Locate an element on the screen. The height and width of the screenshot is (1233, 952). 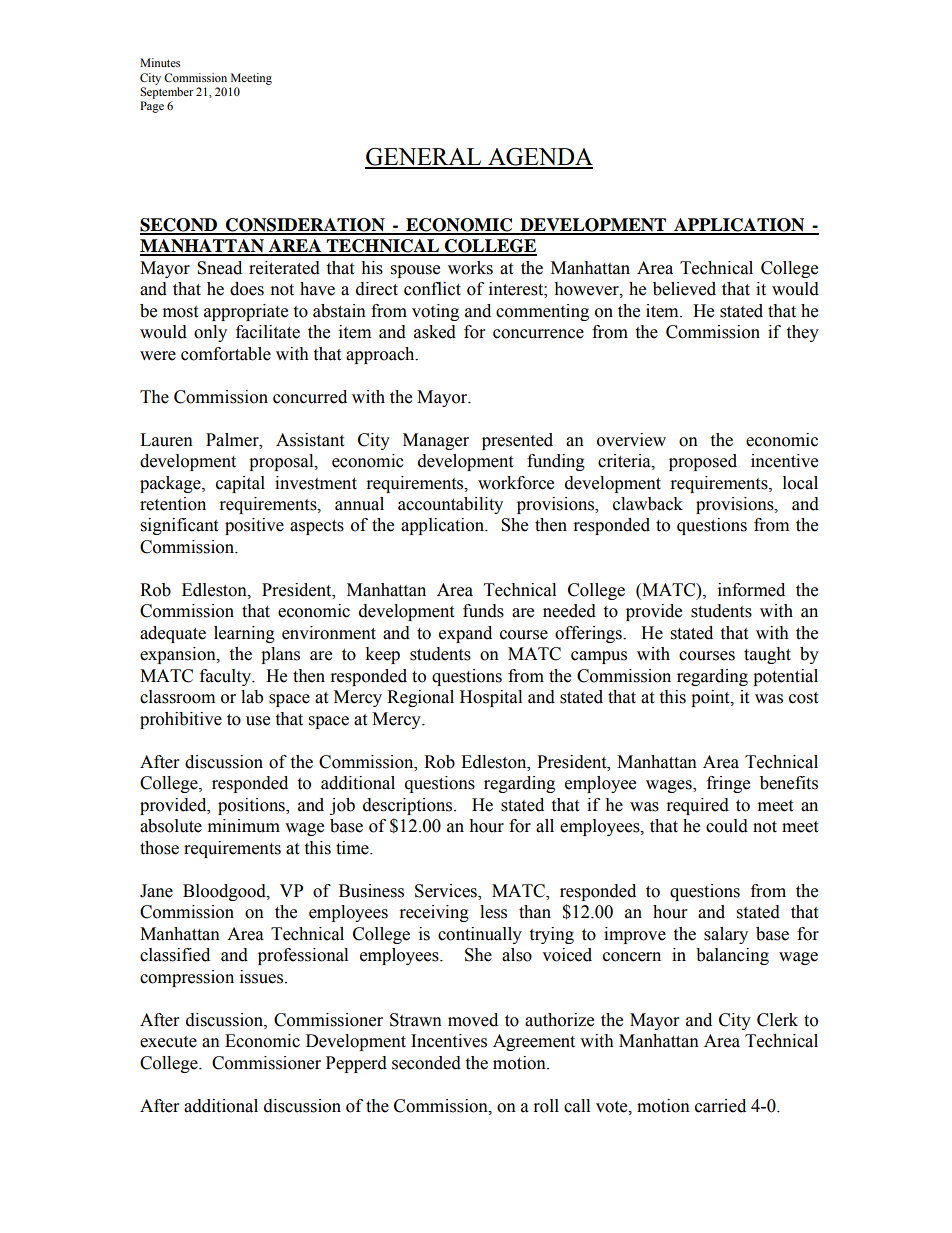
AGENDA is located at coordinates (539, 158).
